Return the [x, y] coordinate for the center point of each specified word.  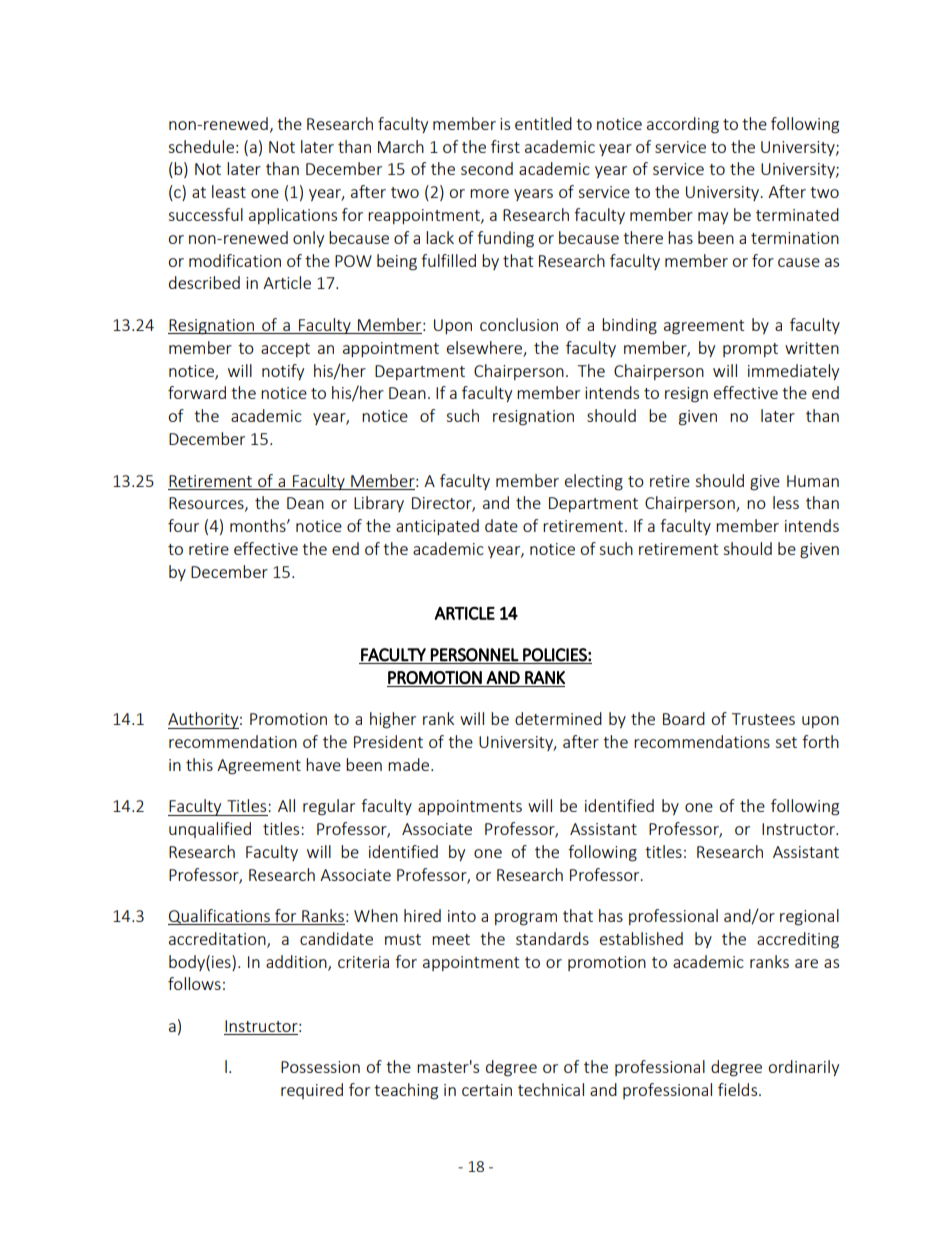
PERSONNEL [475, 655]
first [505, 146]
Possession [320, 1067]
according [683, 125]
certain [487, 1090]
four [183, 525]
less [786, 502]
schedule [201, 146]
